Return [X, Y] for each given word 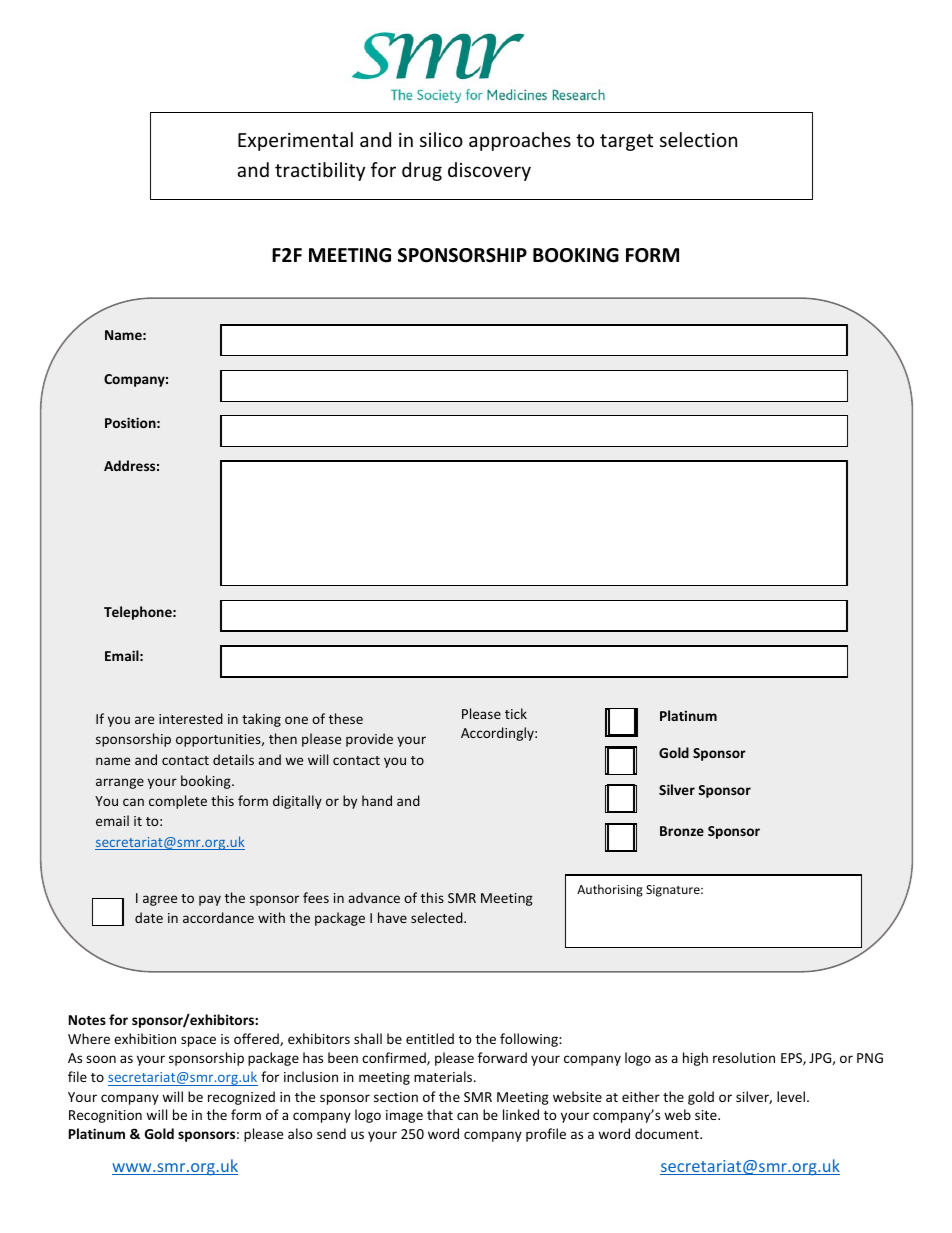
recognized [241, 1098]
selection [698, 139]
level [791, 1096]
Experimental [295, 141]
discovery [489, 171]
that [440, 1114]
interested [191, 718]
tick [516, 713]
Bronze [682, 831]
